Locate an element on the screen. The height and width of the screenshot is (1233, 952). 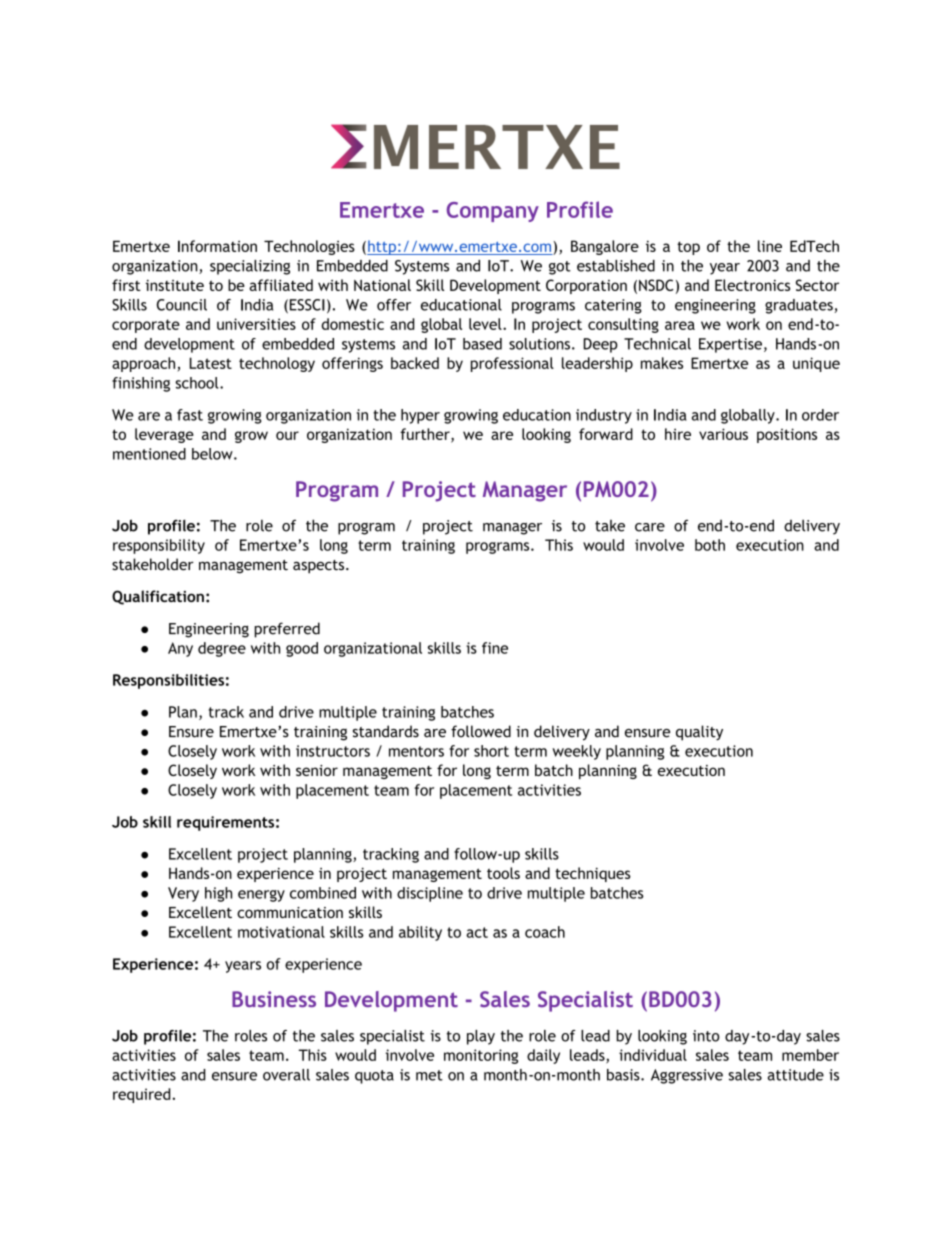
short is located at coordinates (491, 751).
